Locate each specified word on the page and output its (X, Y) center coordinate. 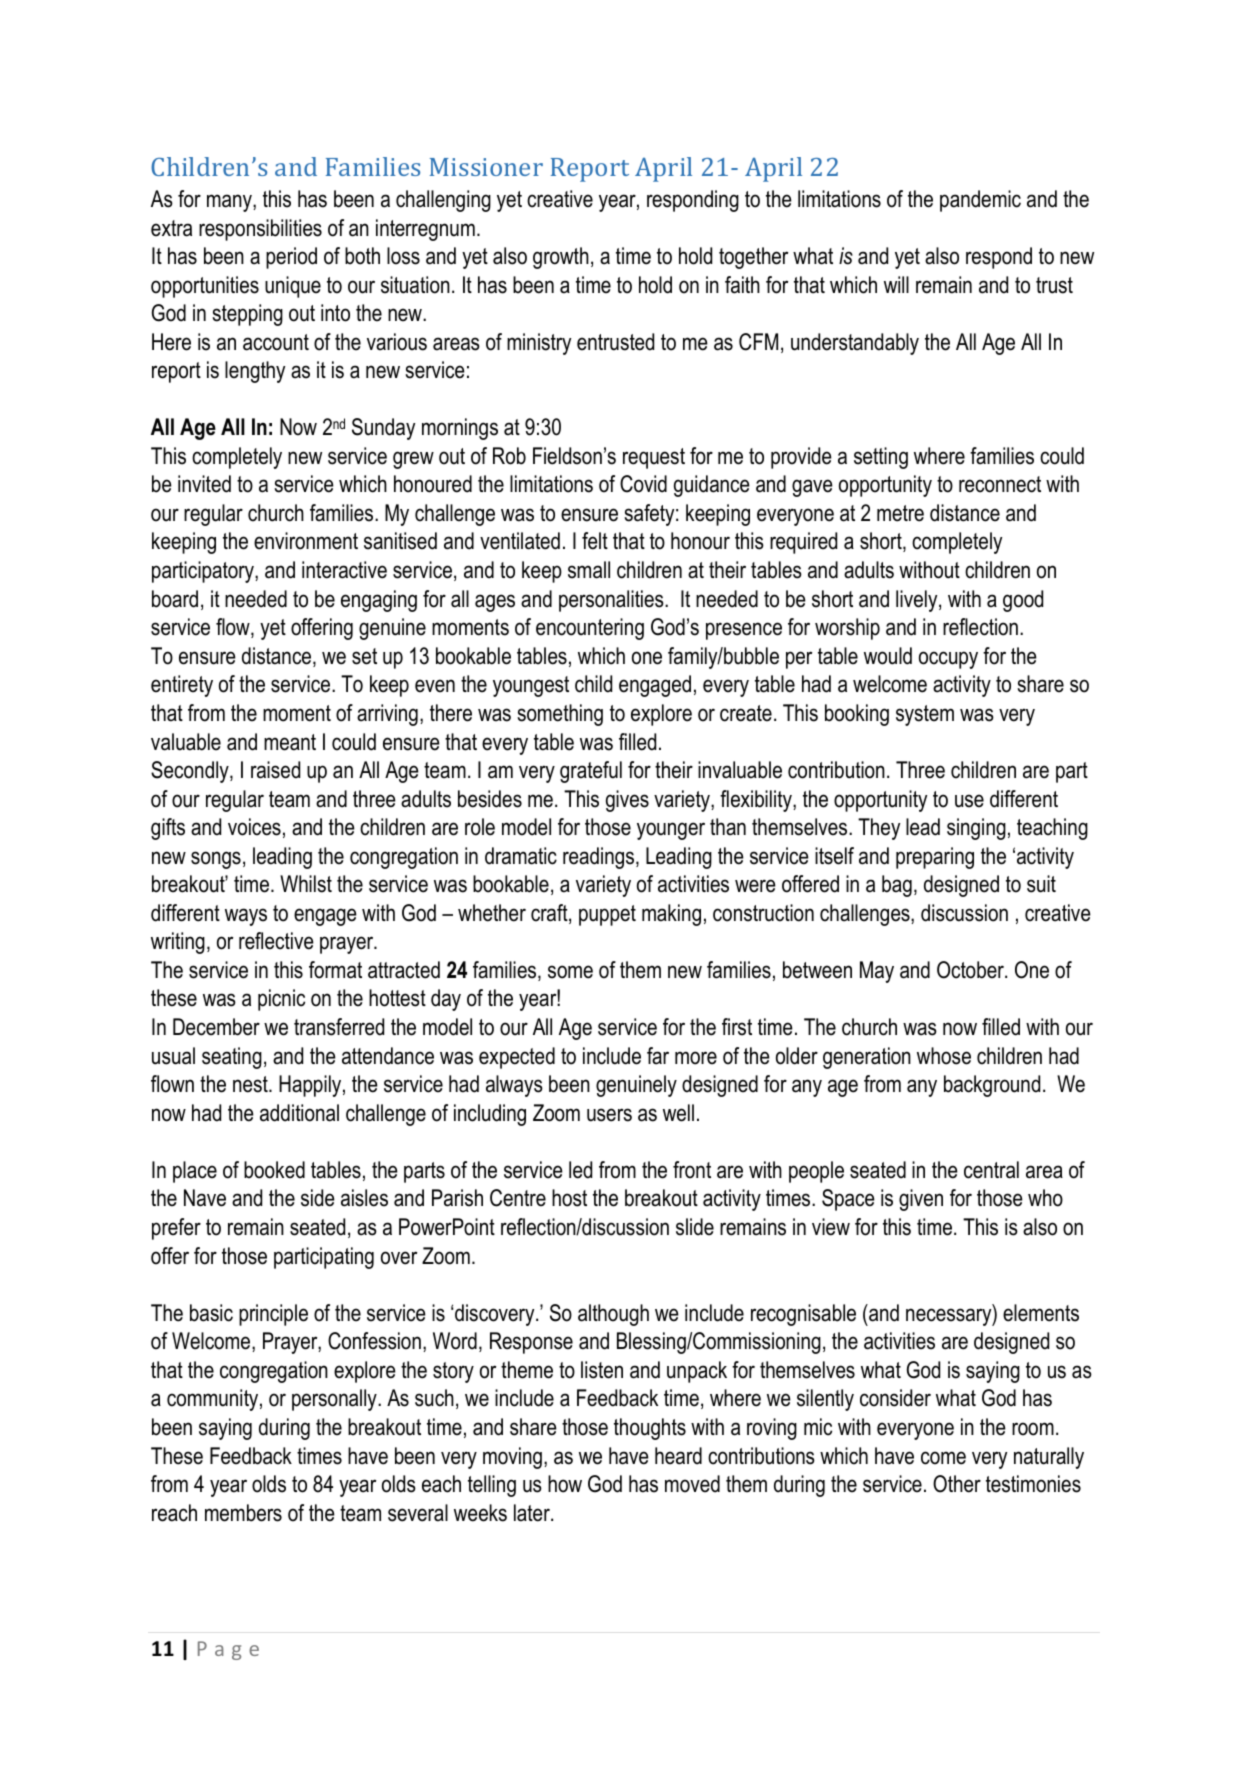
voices (254, 827)
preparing (935, 858)
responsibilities (260, 230)
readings (600, 858)
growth (561, 258)
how (565, 1484)
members (243, 1513)
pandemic (980, 201)
